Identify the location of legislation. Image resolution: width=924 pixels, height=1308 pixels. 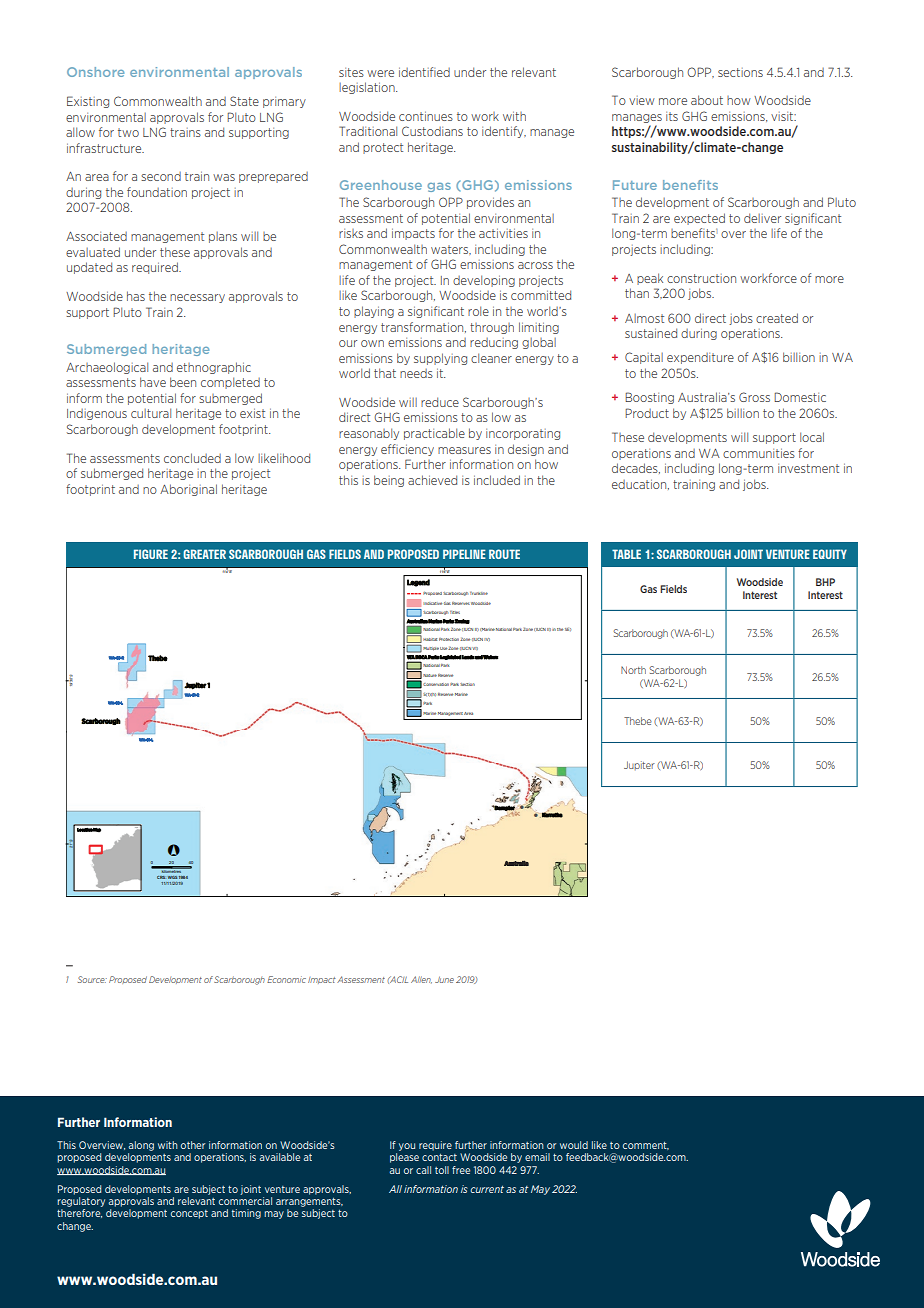
(368, 88).
